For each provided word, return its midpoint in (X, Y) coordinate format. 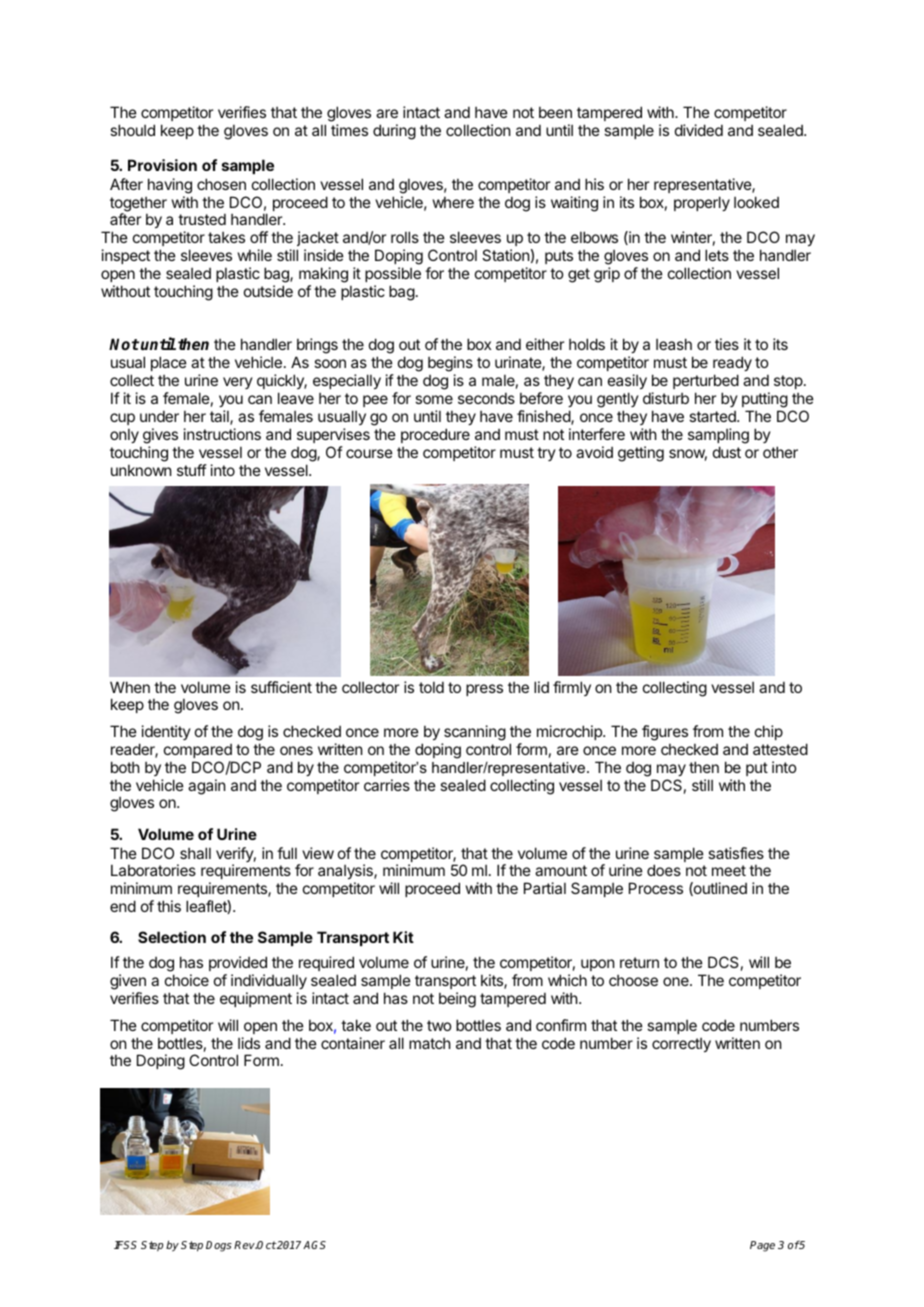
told (431, 687)
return (639, 962)
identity (166, 732)
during (394, 132)
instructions (222, 434)
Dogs (219, 1246)
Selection (172, 937)
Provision (162, 165)
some (434, 399)
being (457, 1000)
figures (665, 733)
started (713, 416)
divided (699, 130)
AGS (314, 1245)
